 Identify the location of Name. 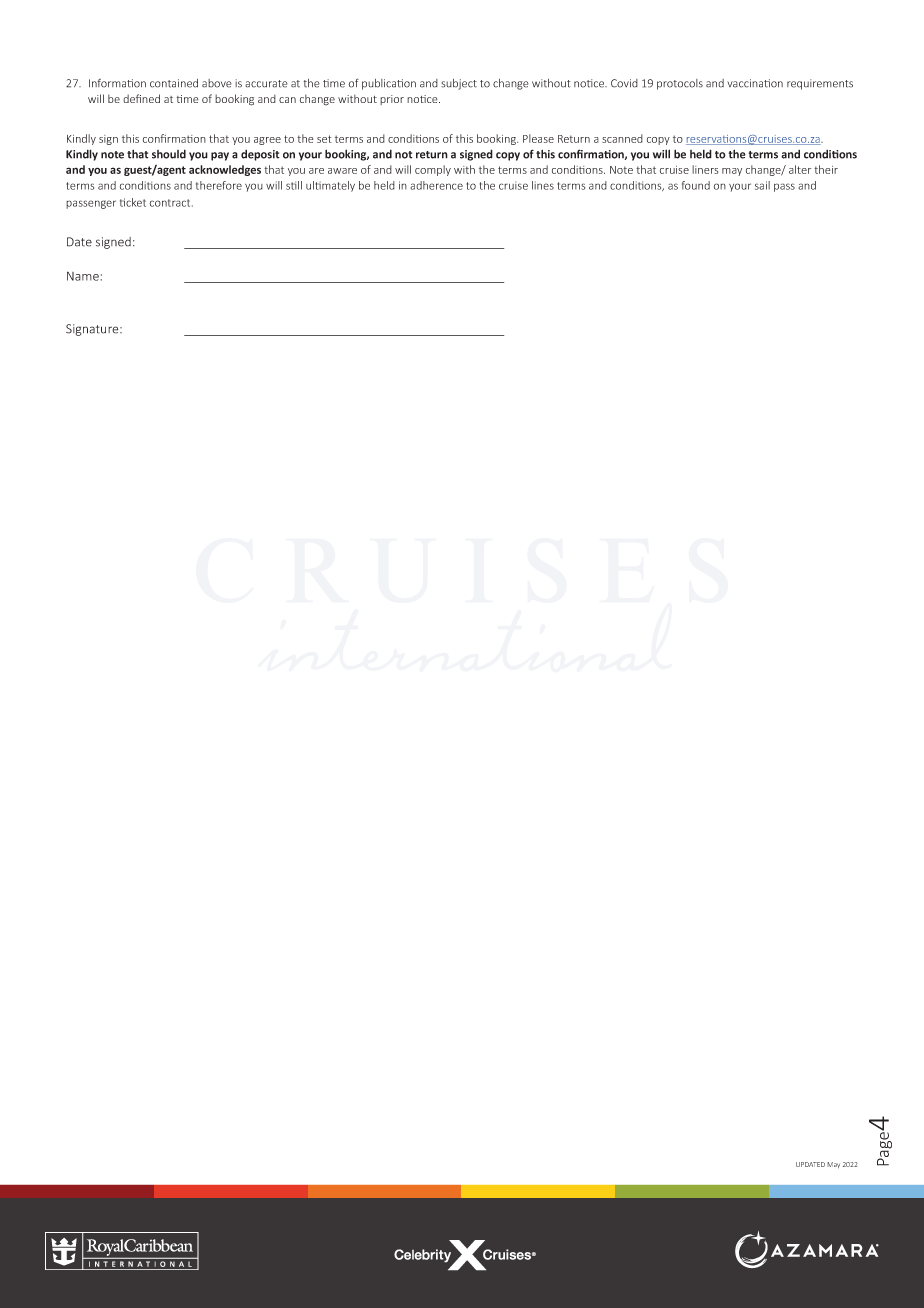
(83, 276).
